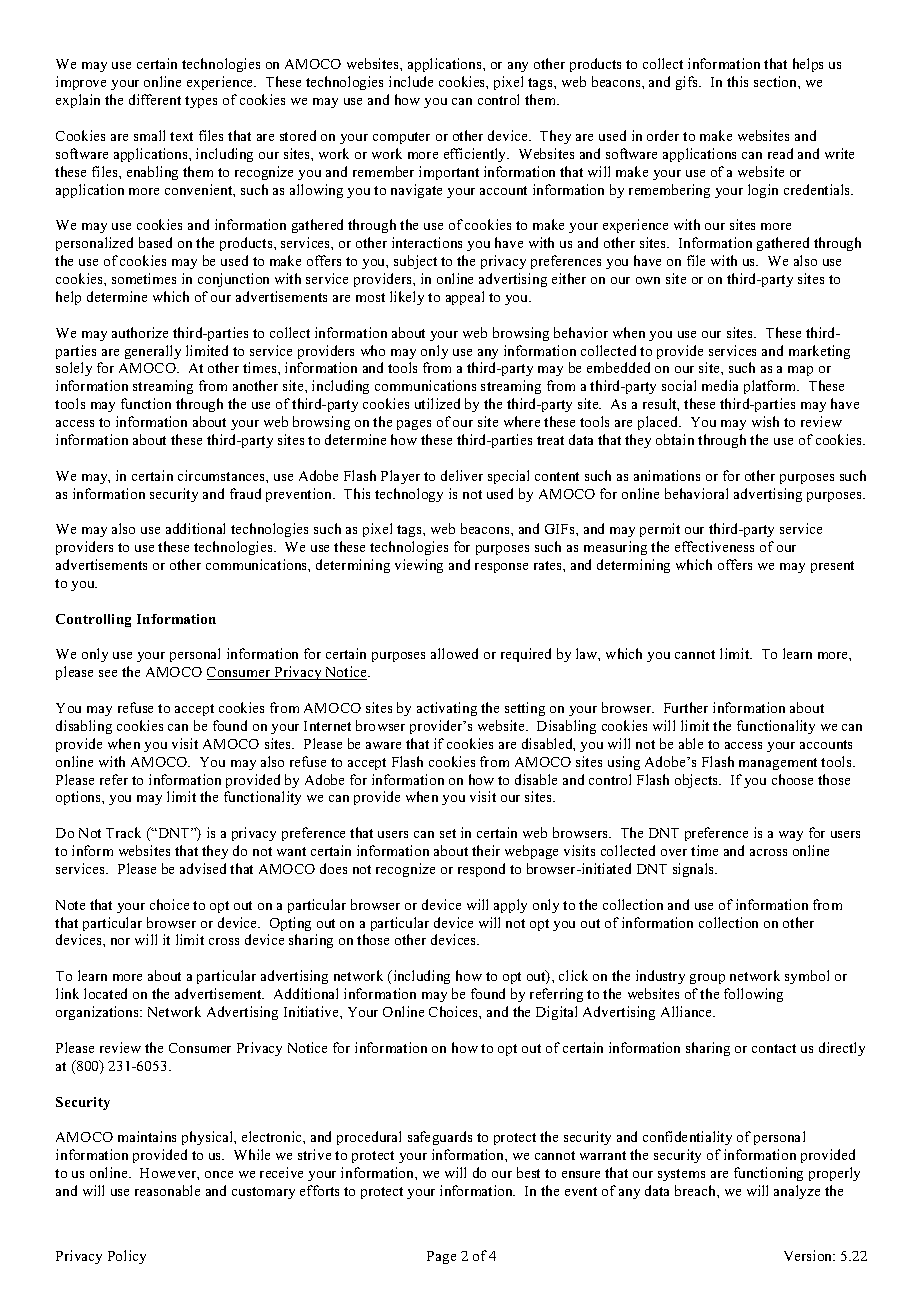  What do you see at coordinates (155, 99) in the screenshot?
I see `different` at bounding box center [155, 99].
